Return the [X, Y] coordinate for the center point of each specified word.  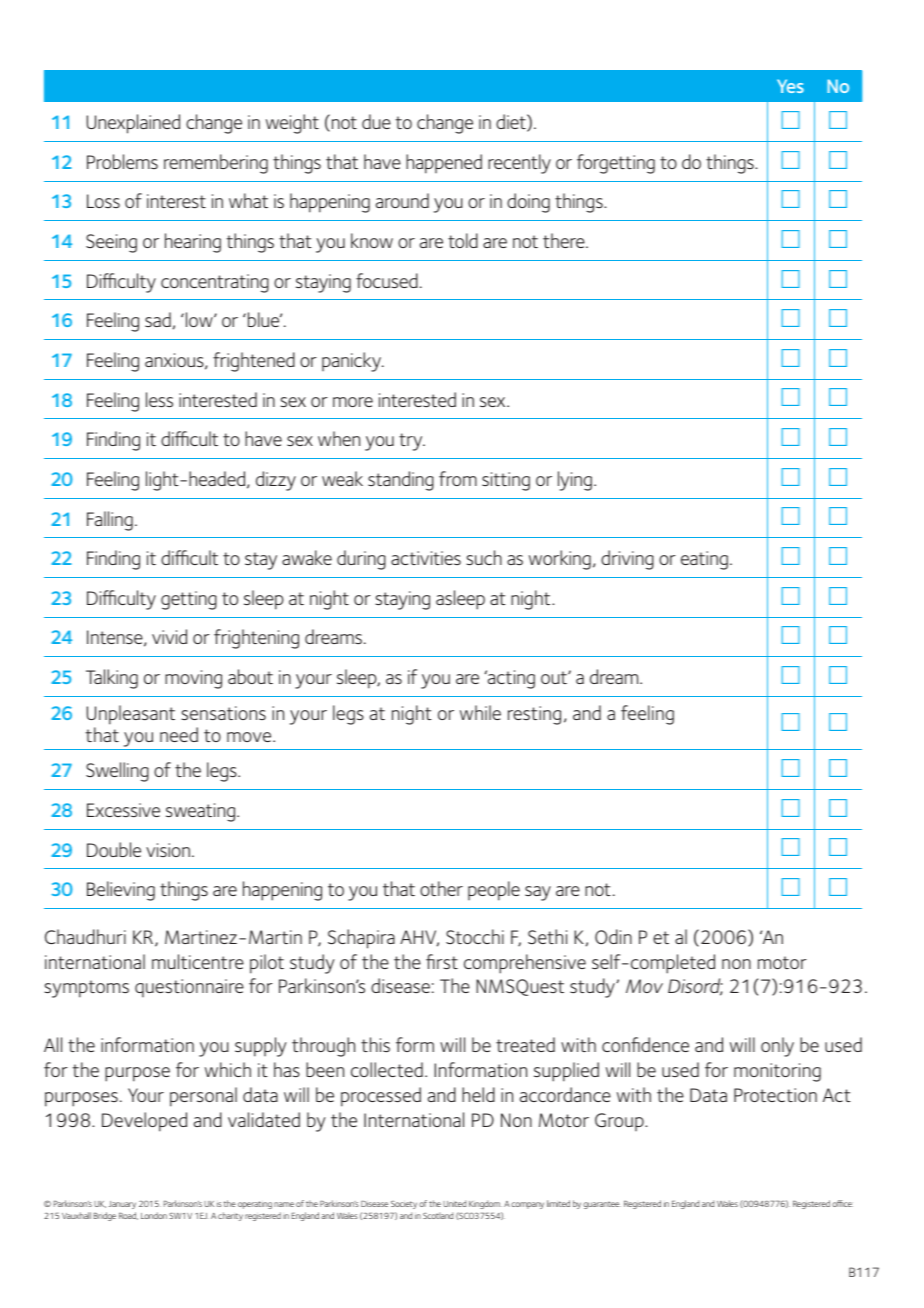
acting [510, 679]
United [454, 1203]
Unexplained [133, 124]
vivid [169, 636]
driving [627, 560]
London [154, 1215]
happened [444, 164]
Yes [790, 86]
